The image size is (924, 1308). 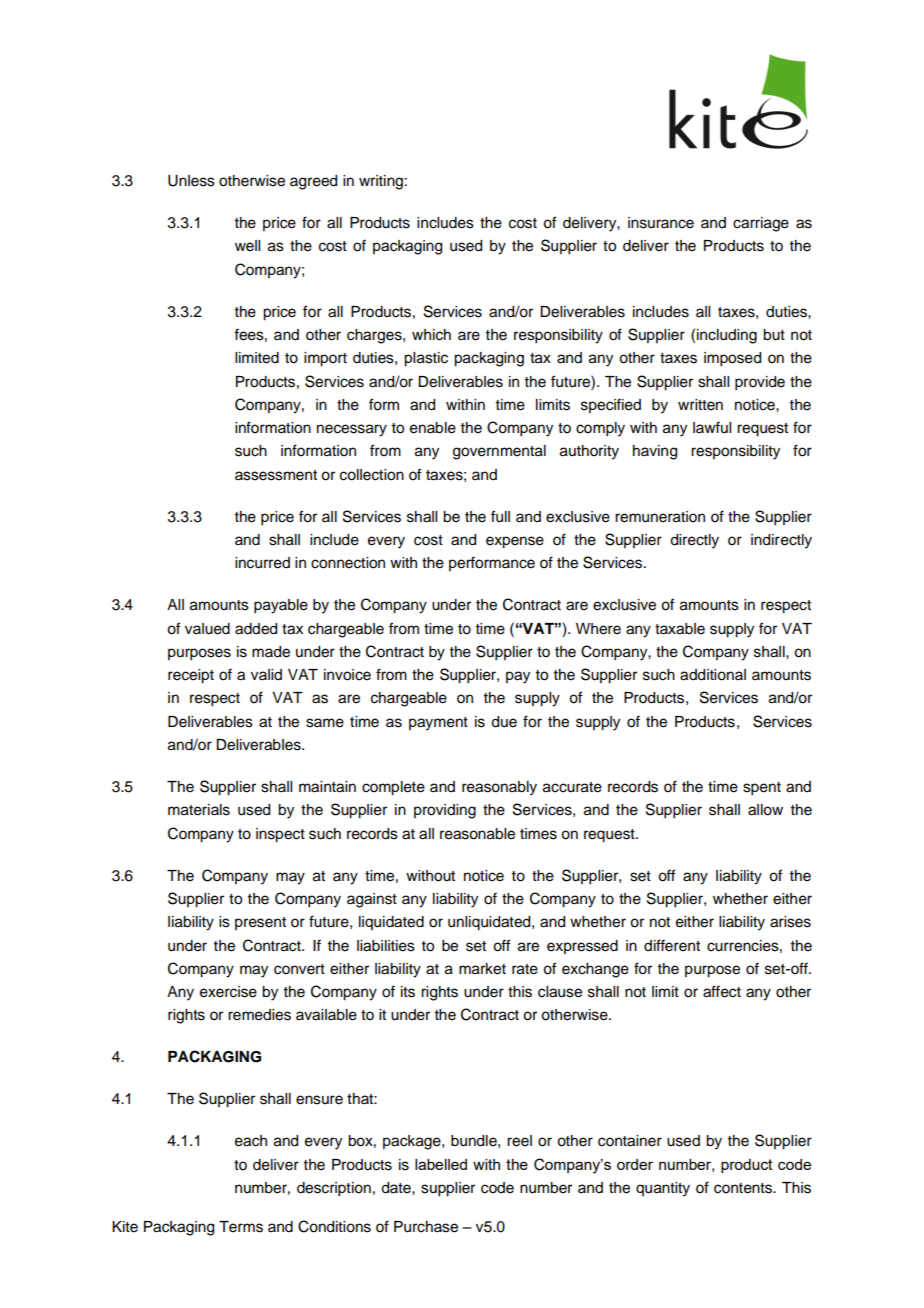 I want to click on lawful, so click(x=712, y=427).
